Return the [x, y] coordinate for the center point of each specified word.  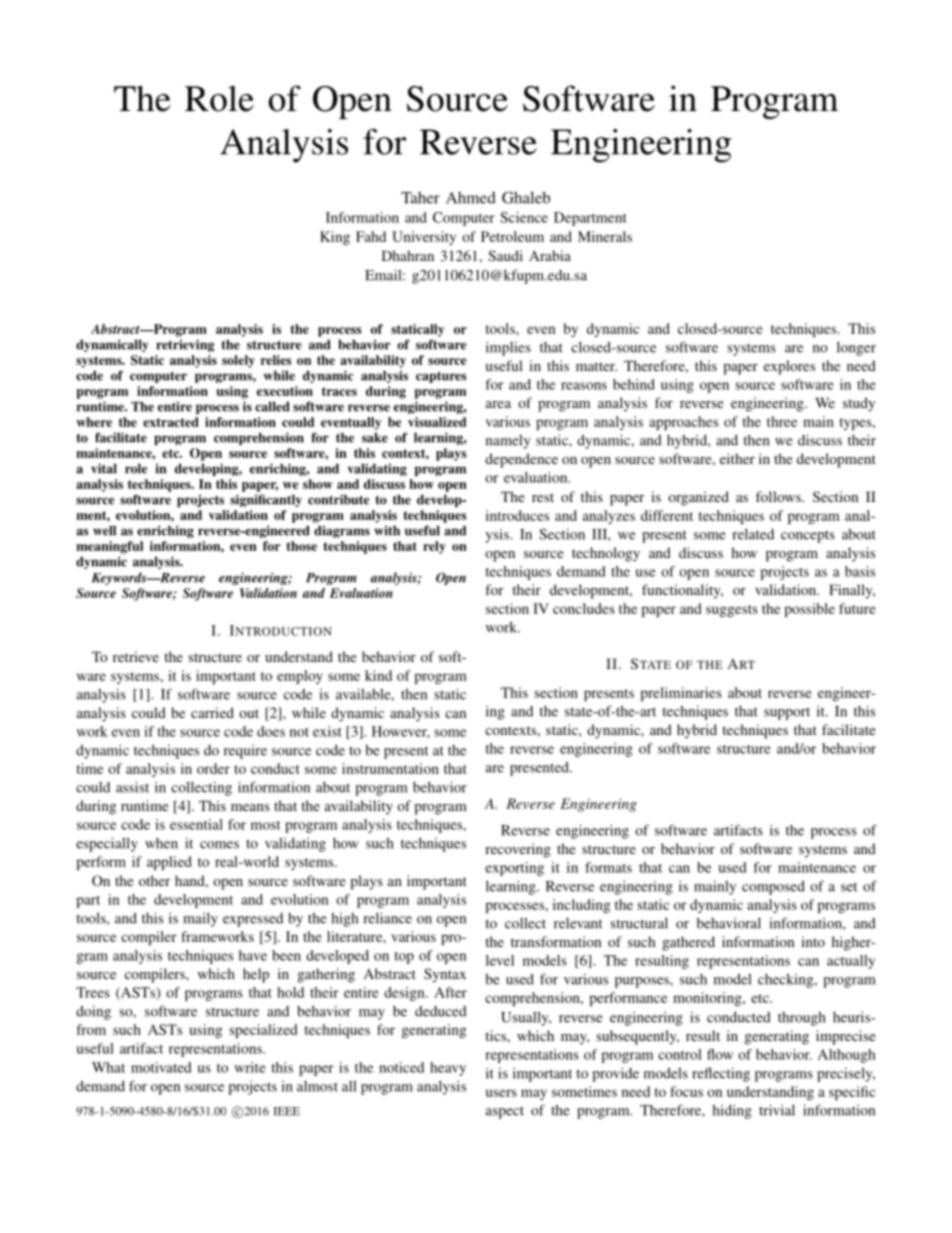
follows [779, 496]
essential [196, 824]
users [501, 1093]
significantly [266, 500]
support [787, 713]
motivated [161, 1067]
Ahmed [471, 198]
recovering [518, 850]
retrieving [185, 345]
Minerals [605, 236]
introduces [517, 515]
